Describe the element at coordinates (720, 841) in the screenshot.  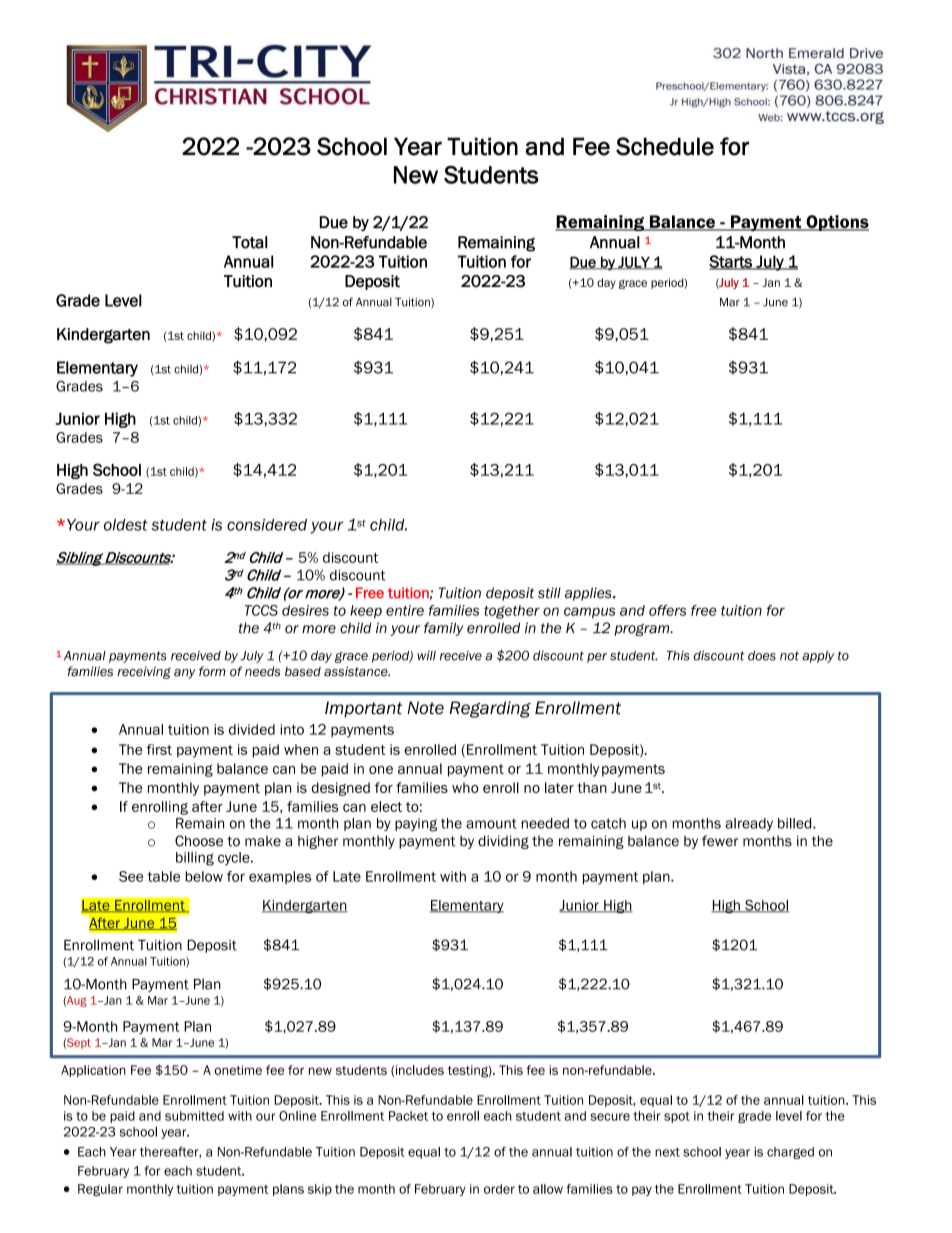
I see `fewer` at that location.
